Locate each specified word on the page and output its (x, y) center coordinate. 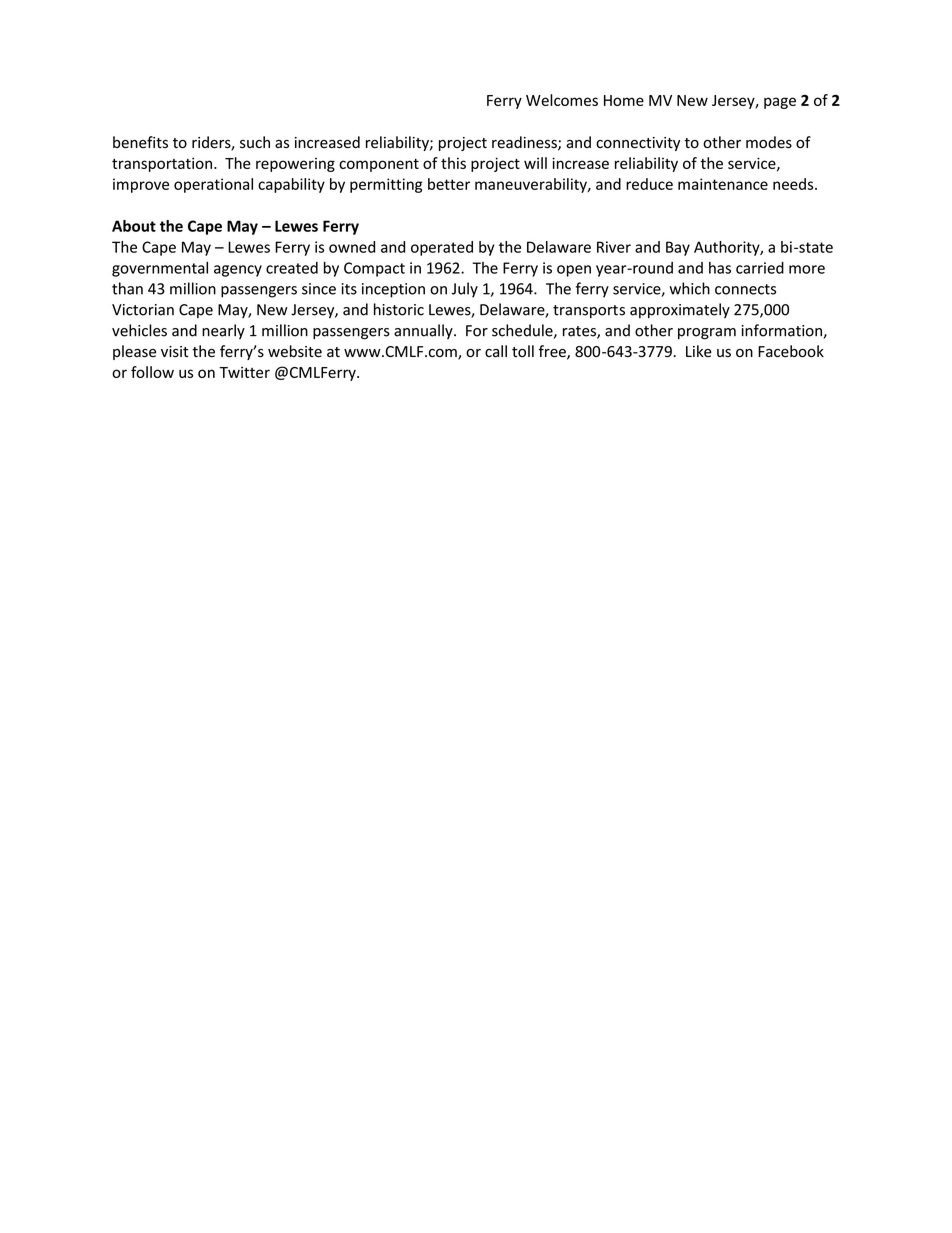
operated (442, 248)
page (780, 103)
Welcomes (562, 100)
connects (745, 289)
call (496, 351)
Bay (678, 248)
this (453, 163)
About (134, 226)
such (255, 142)
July (464, 290)
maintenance (723, 184)
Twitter (244, 372)
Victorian (143, 310)
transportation (163, 164)
